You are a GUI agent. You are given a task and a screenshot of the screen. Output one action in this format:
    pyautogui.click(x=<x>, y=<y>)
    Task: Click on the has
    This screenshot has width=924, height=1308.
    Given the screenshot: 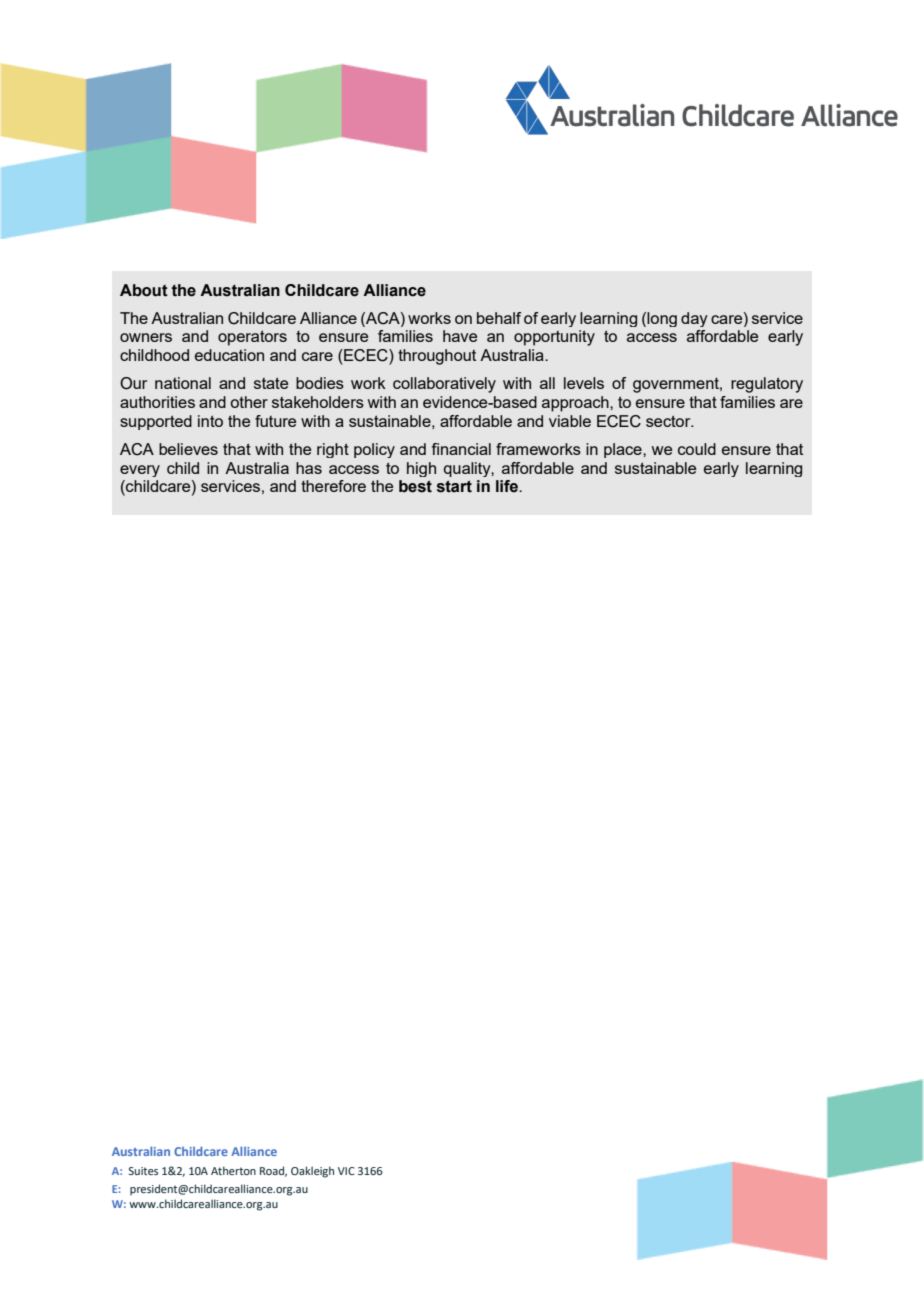 What is the action you would take?
    pyautogui.click(x=309, y=468)
